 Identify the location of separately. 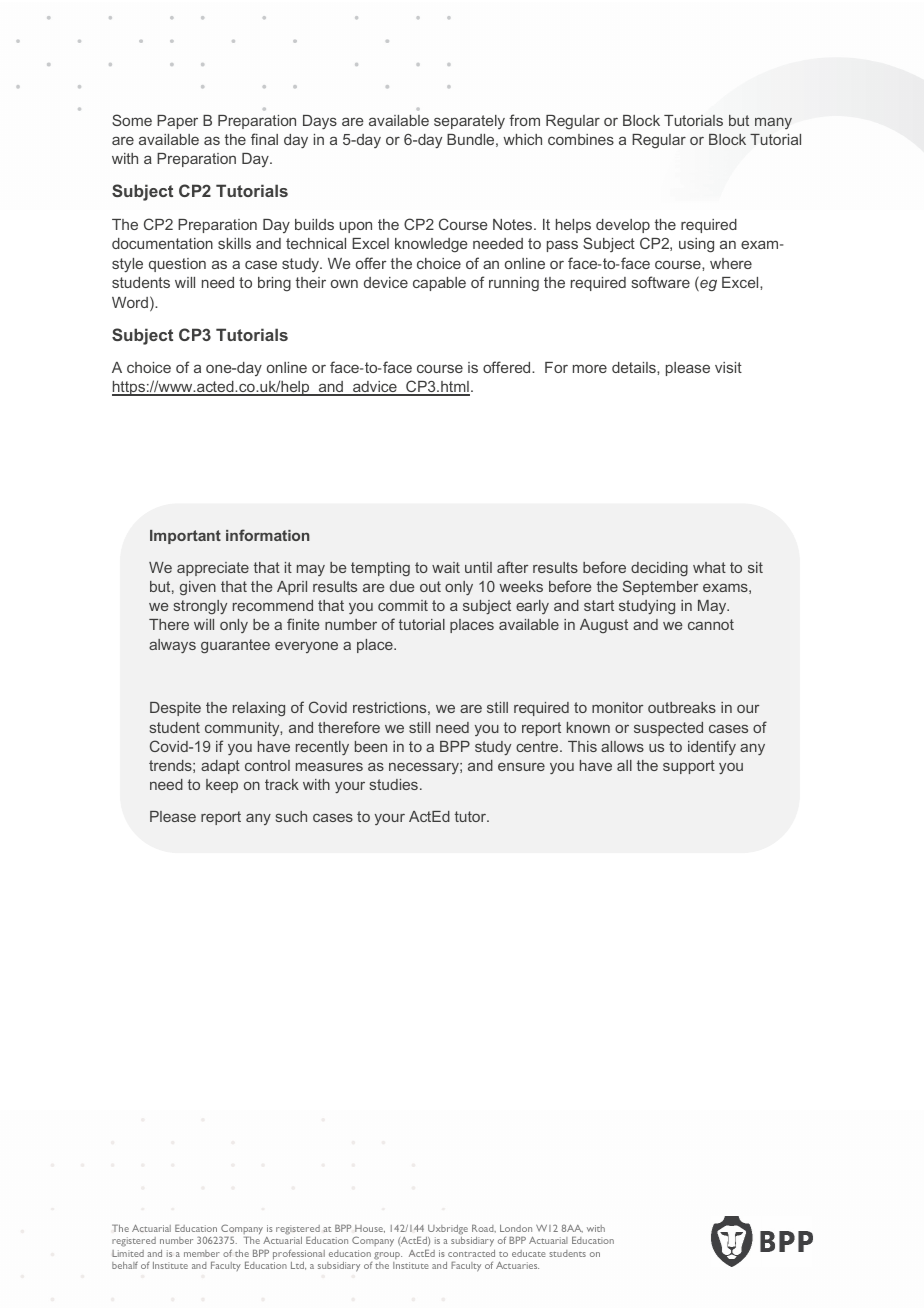
(469, 122).
